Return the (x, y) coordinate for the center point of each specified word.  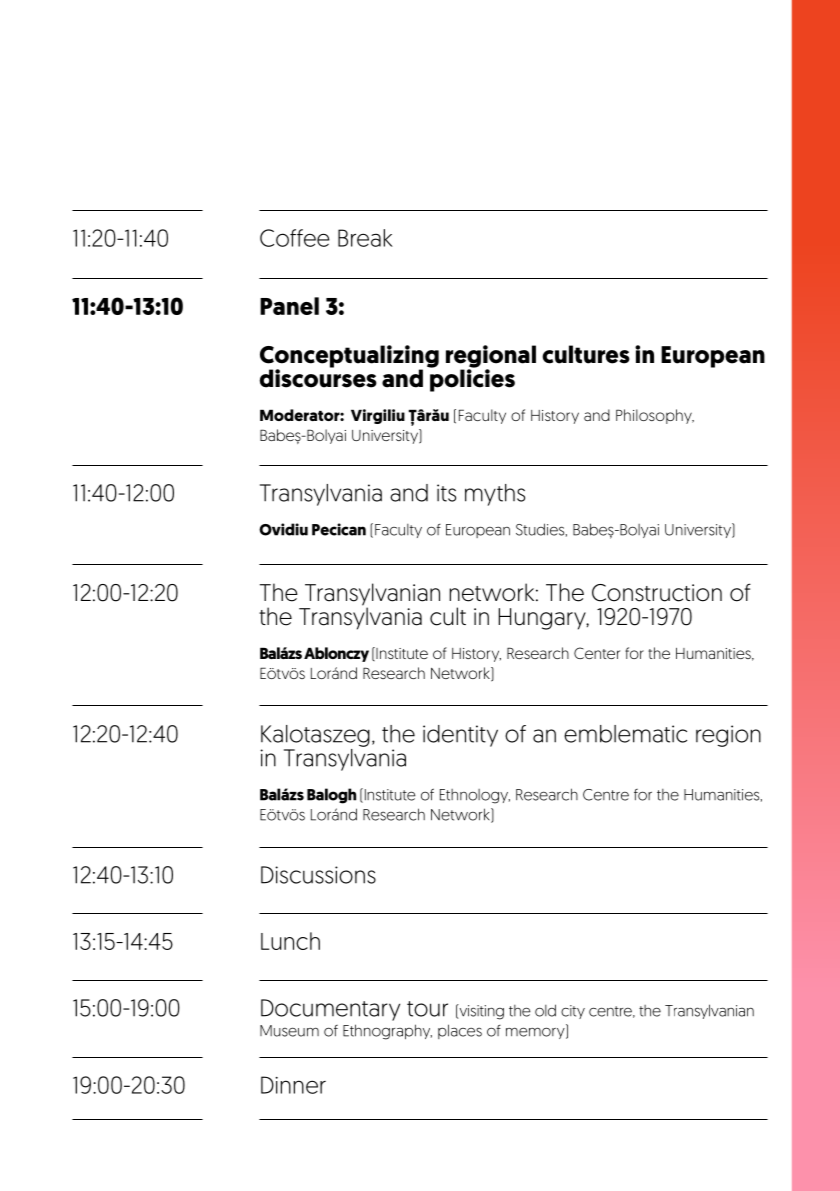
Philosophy (655, 416)
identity (460, 736)
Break (365, 238)
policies (472, 379)
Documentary (330, 1010)
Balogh (331, 796)
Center (597, 653)
